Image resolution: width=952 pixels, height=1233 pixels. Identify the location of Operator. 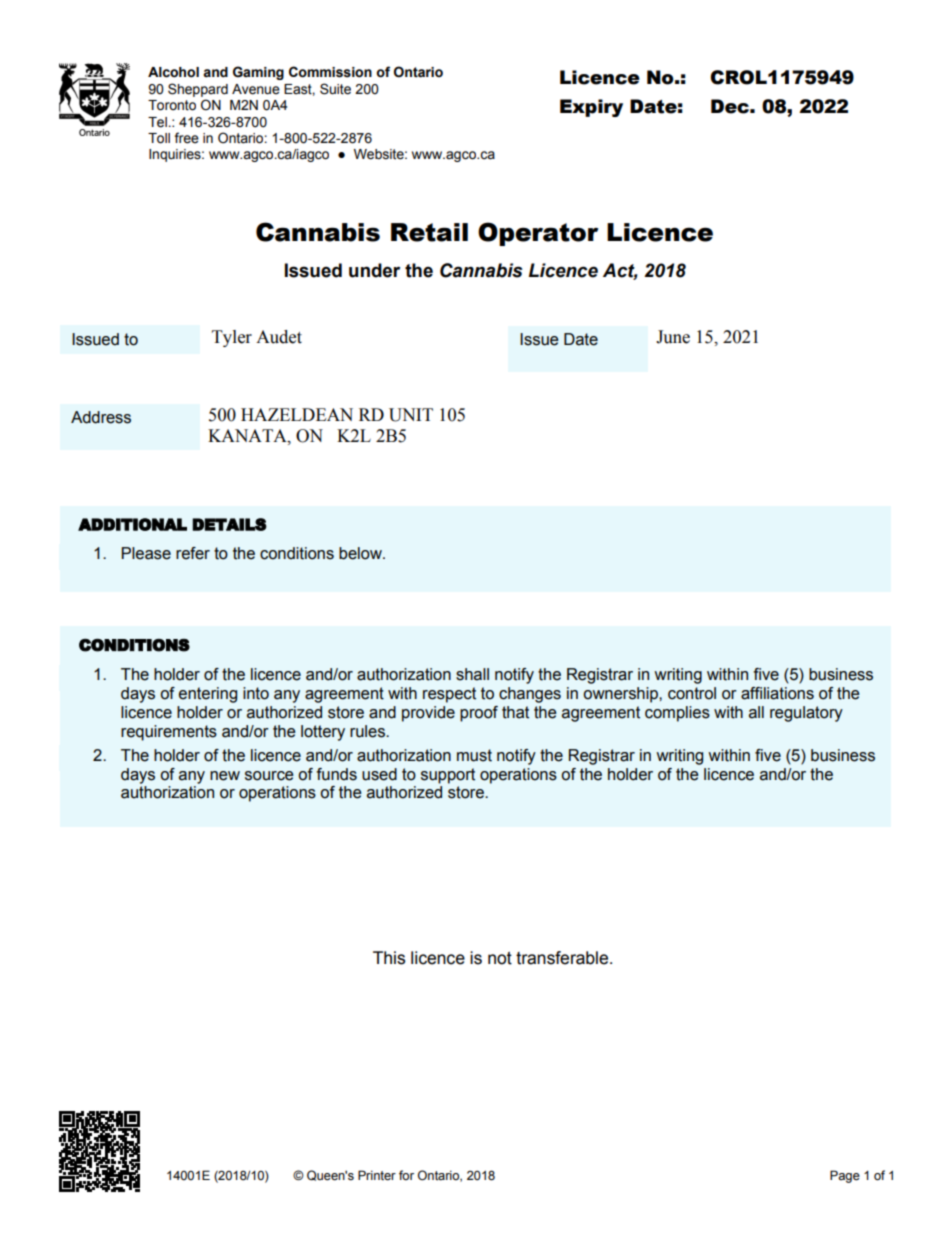
(538, 234).
